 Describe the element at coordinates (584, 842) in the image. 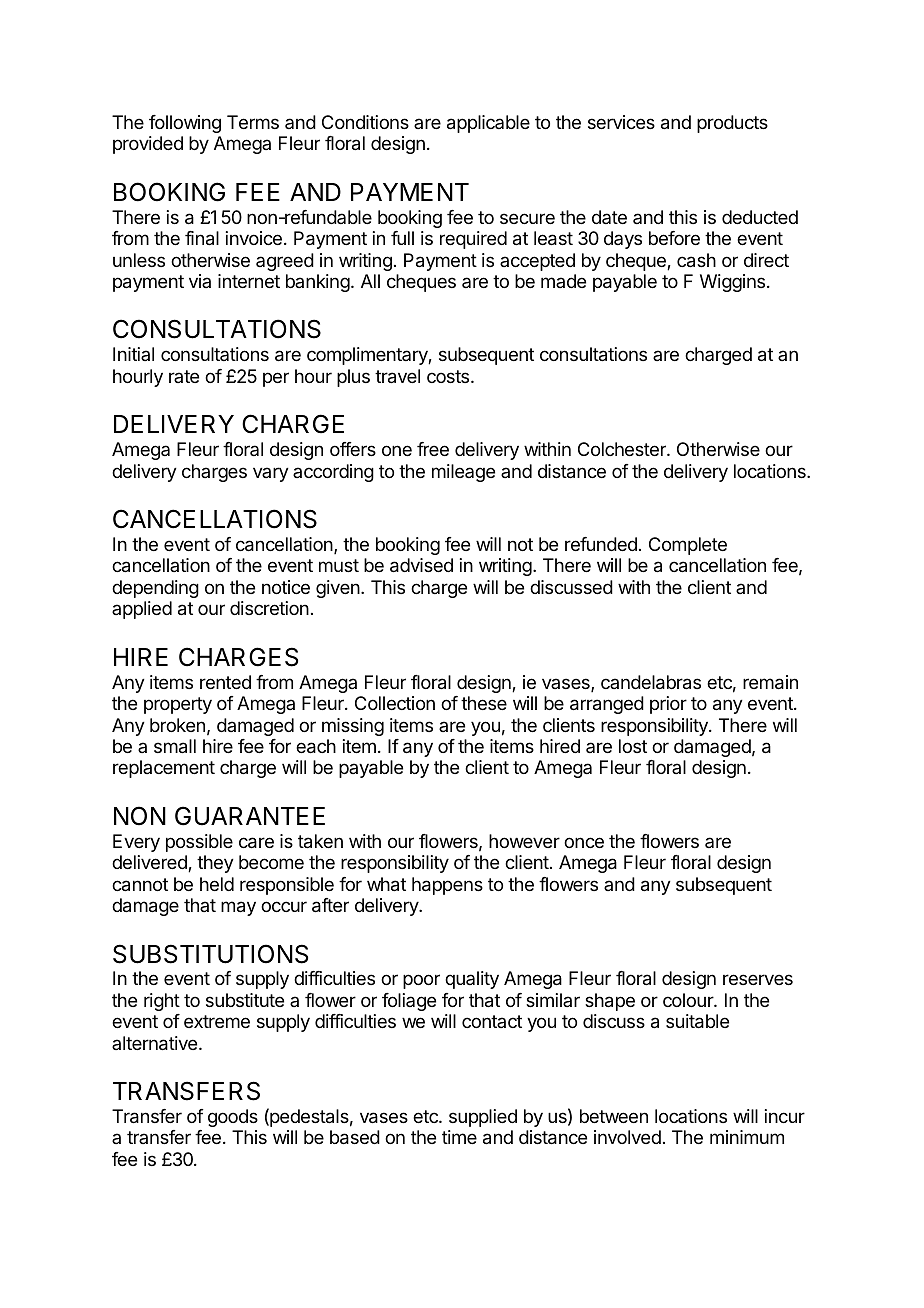

I see `once` at that location.
